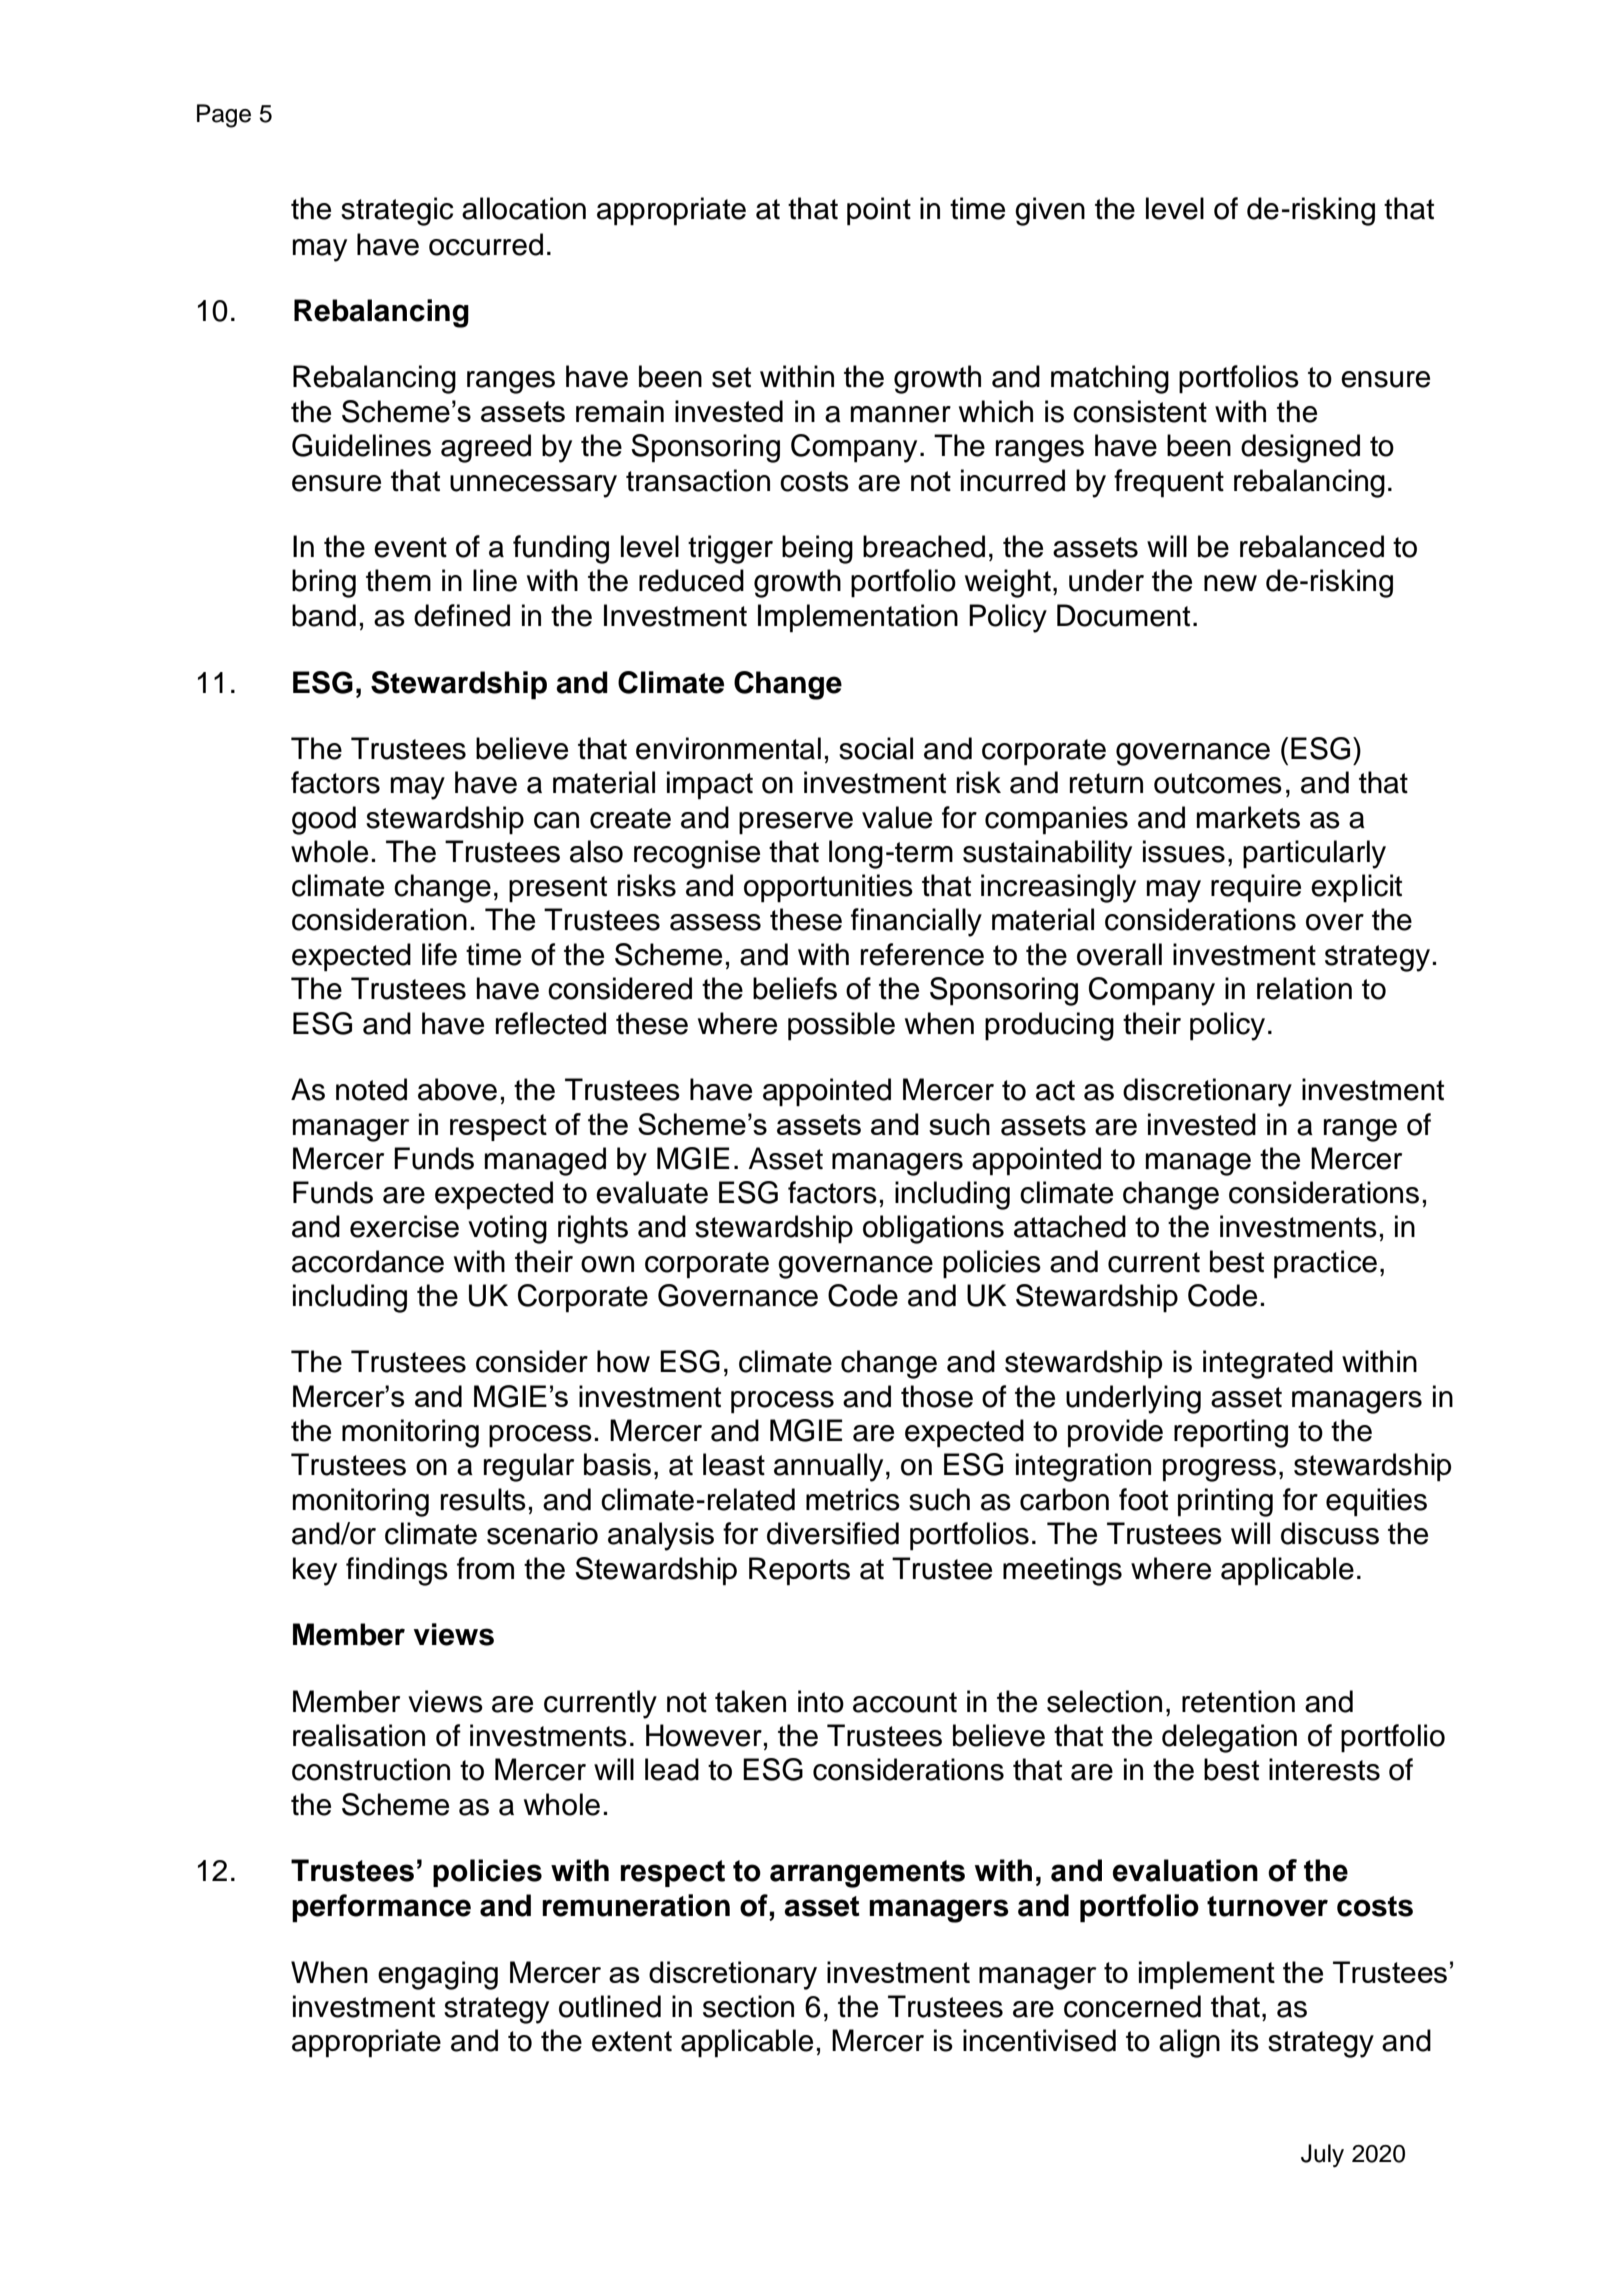  Describe the element at coordinates (796, 823) in the image. I see `preserve` at that location.
